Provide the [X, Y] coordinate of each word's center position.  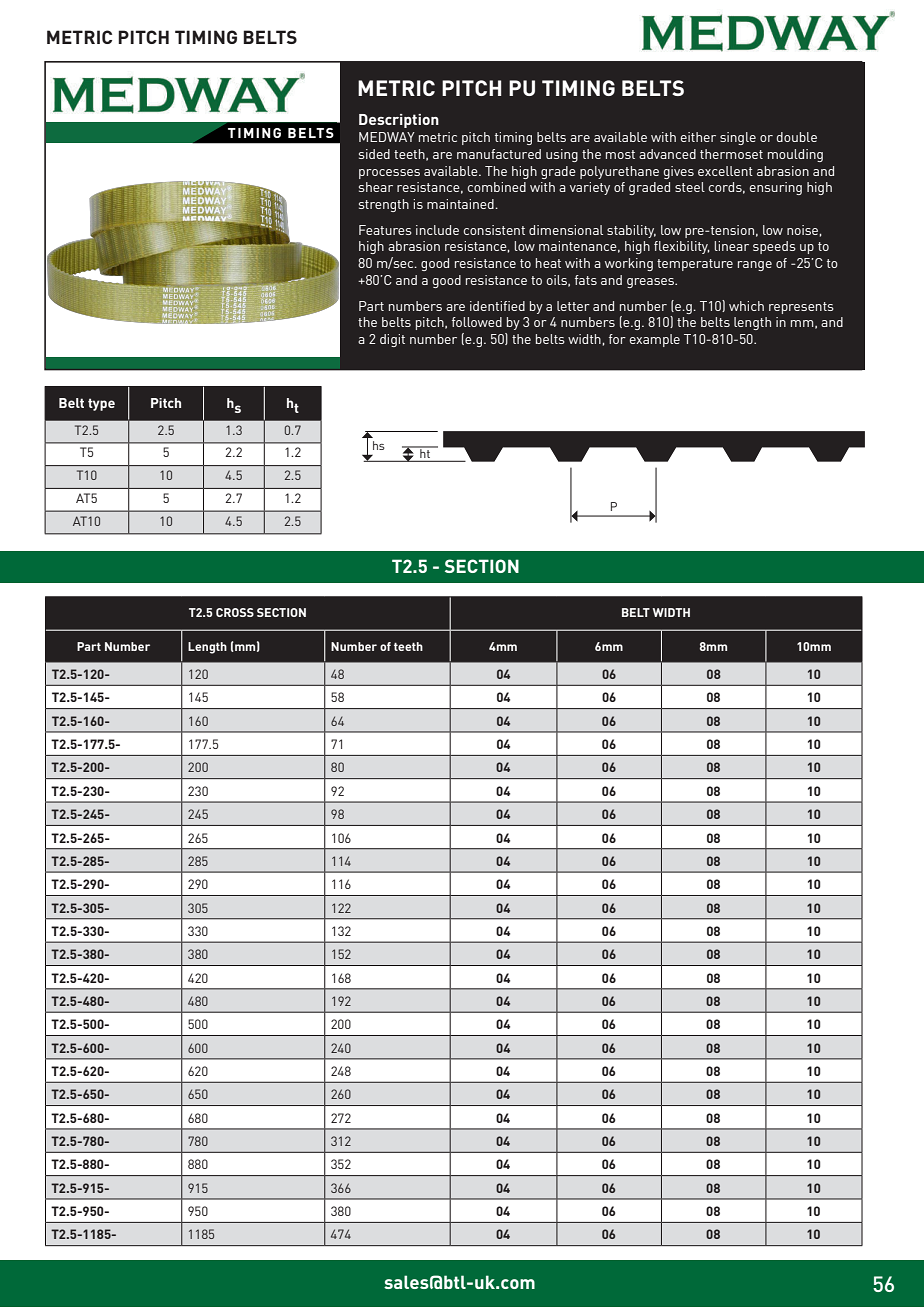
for [617, 339]
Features [385, 230]
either [698, 137]
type [101, 404]
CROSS [235, 612]
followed [477, 322]
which [746, 306]
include [437, 230]
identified [497, 306]
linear [732, 246]
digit [392, 340]
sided [374, 154]
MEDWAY [387, 137]
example [654, 340]
